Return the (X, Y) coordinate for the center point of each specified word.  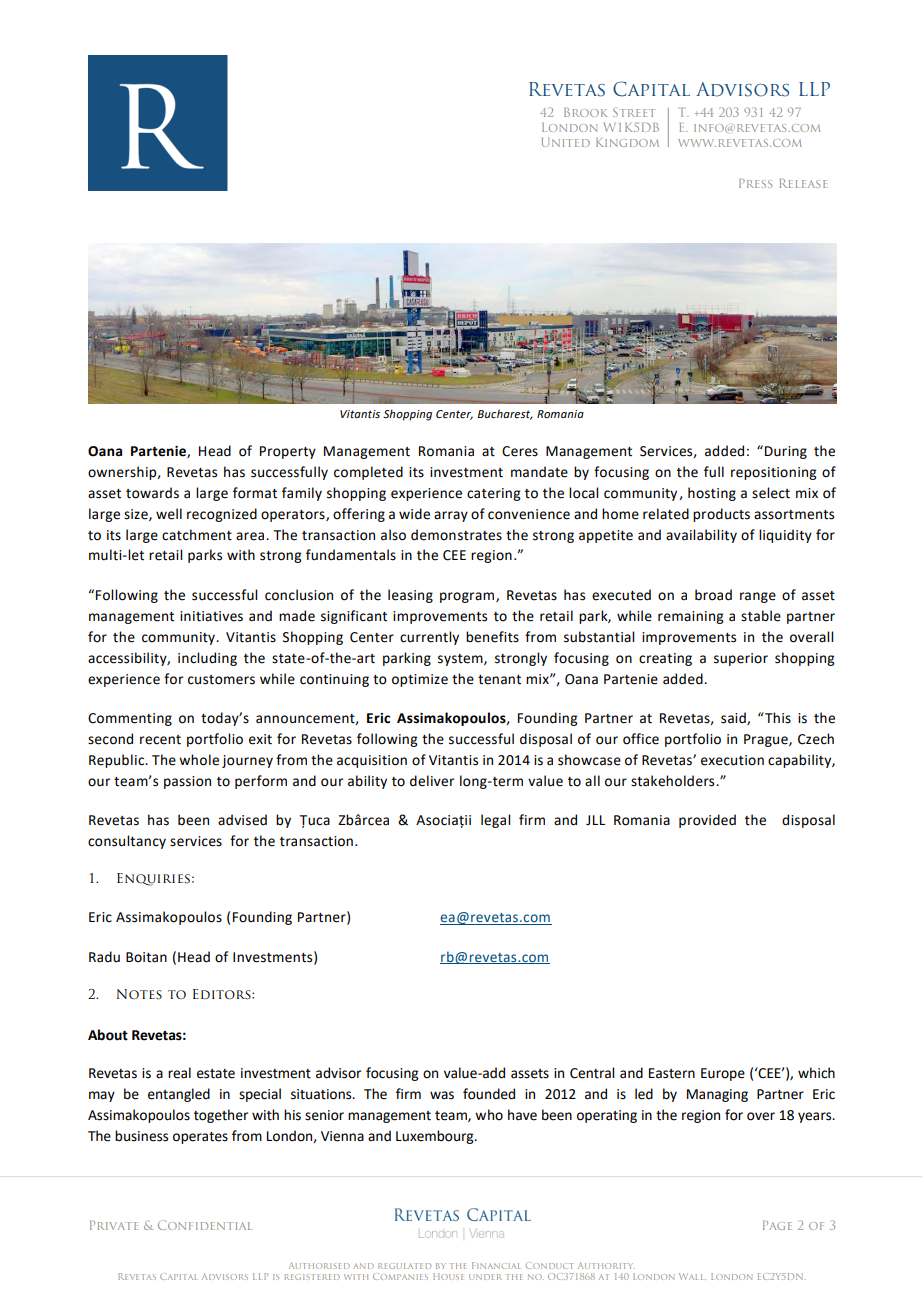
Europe (723, 1074)
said (734, 718)
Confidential (205, 1225)
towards (152, 493)
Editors (223, 994)
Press (755, 183)
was (442, 1095)
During (786, 452)
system (461, 660)
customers (221, 680)
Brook (586, 112)
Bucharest (505, 414)
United (566, 142)
